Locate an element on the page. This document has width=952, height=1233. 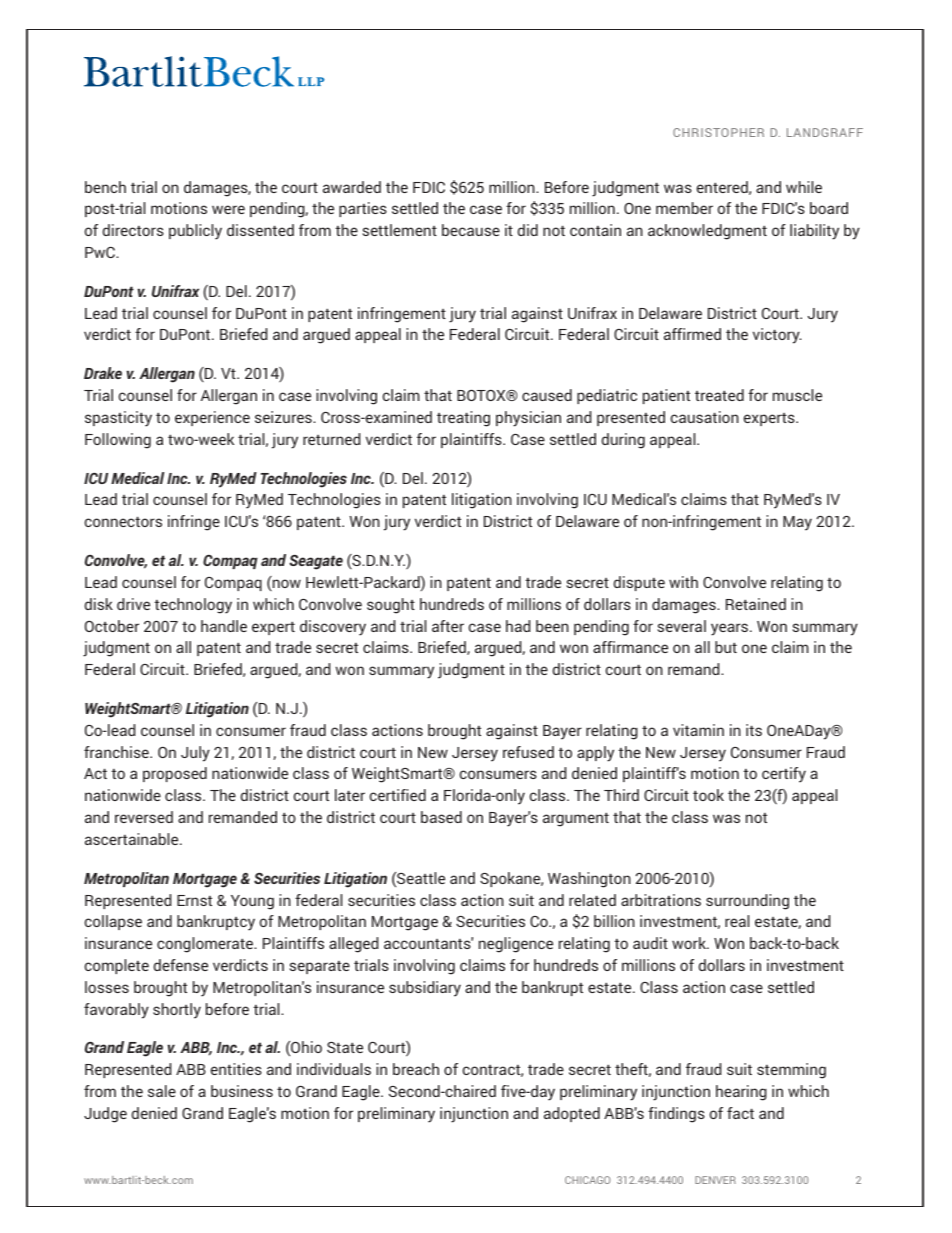
but is located at coordinates (726, 647).
